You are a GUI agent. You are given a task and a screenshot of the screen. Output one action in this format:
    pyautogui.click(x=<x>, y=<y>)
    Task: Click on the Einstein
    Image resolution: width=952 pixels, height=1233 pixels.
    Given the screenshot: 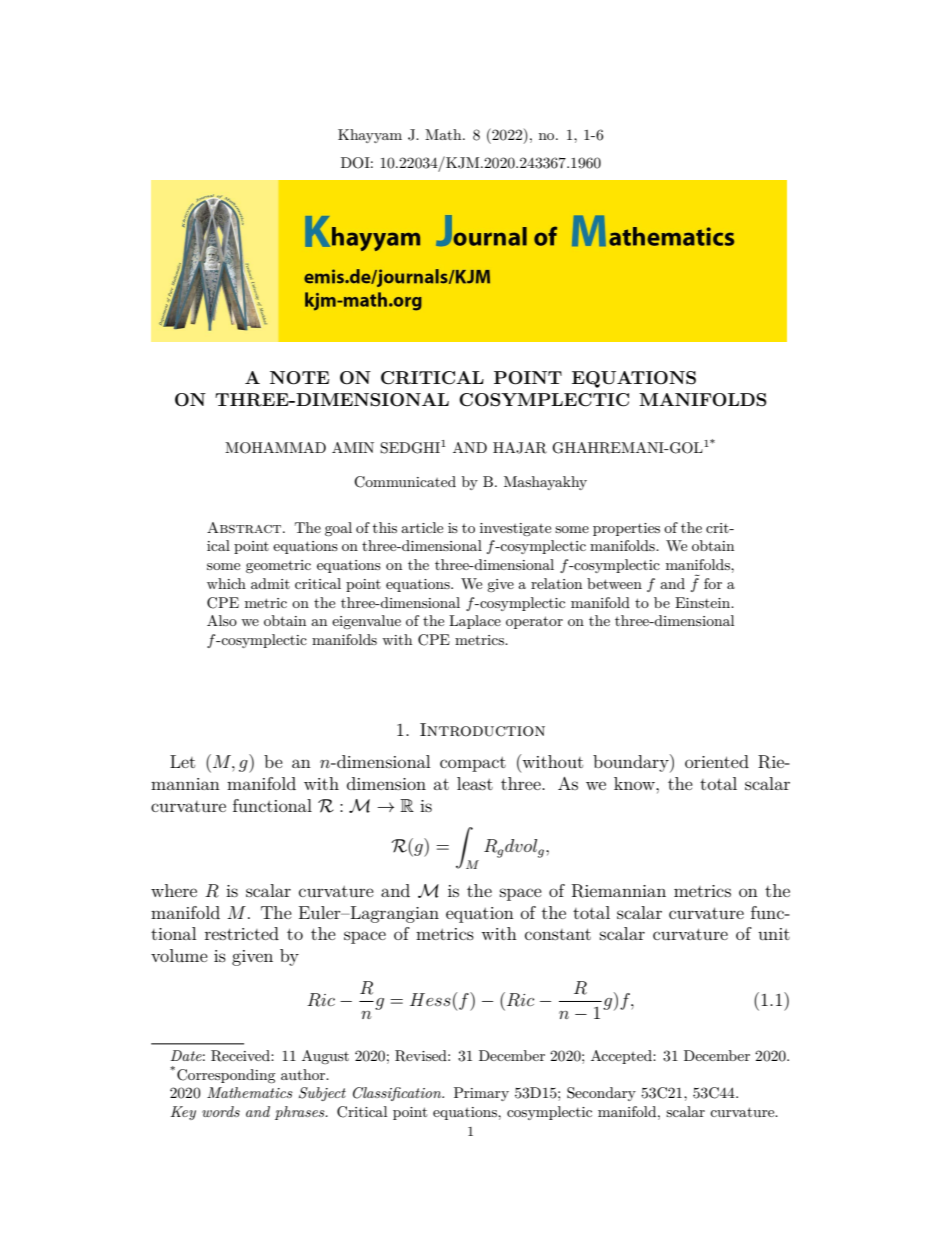 What is the action you would take?
    pyautogui.click(x=704, y=602)
